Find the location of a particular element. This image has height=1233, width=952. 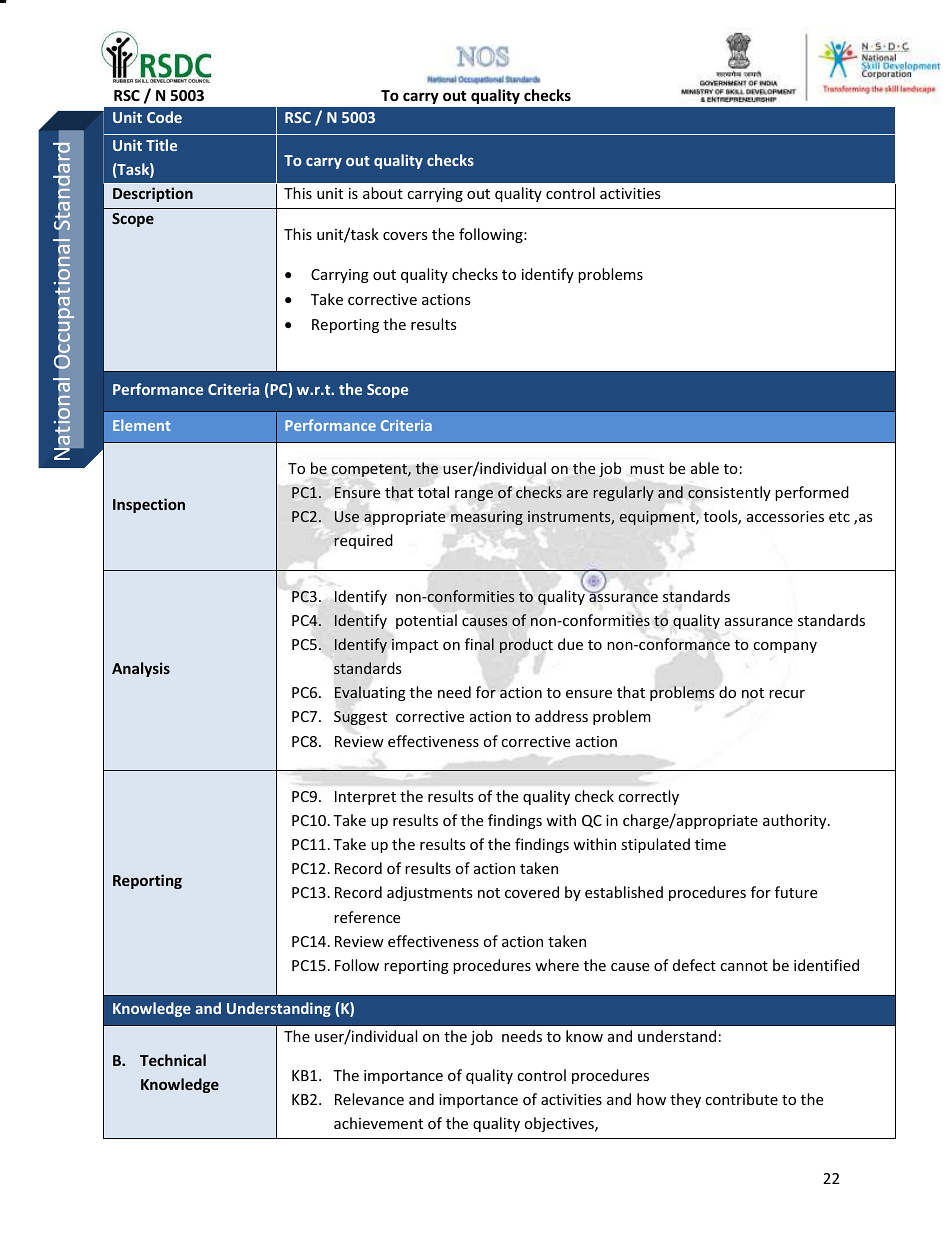

Title is located at coordinates (161, 145).
